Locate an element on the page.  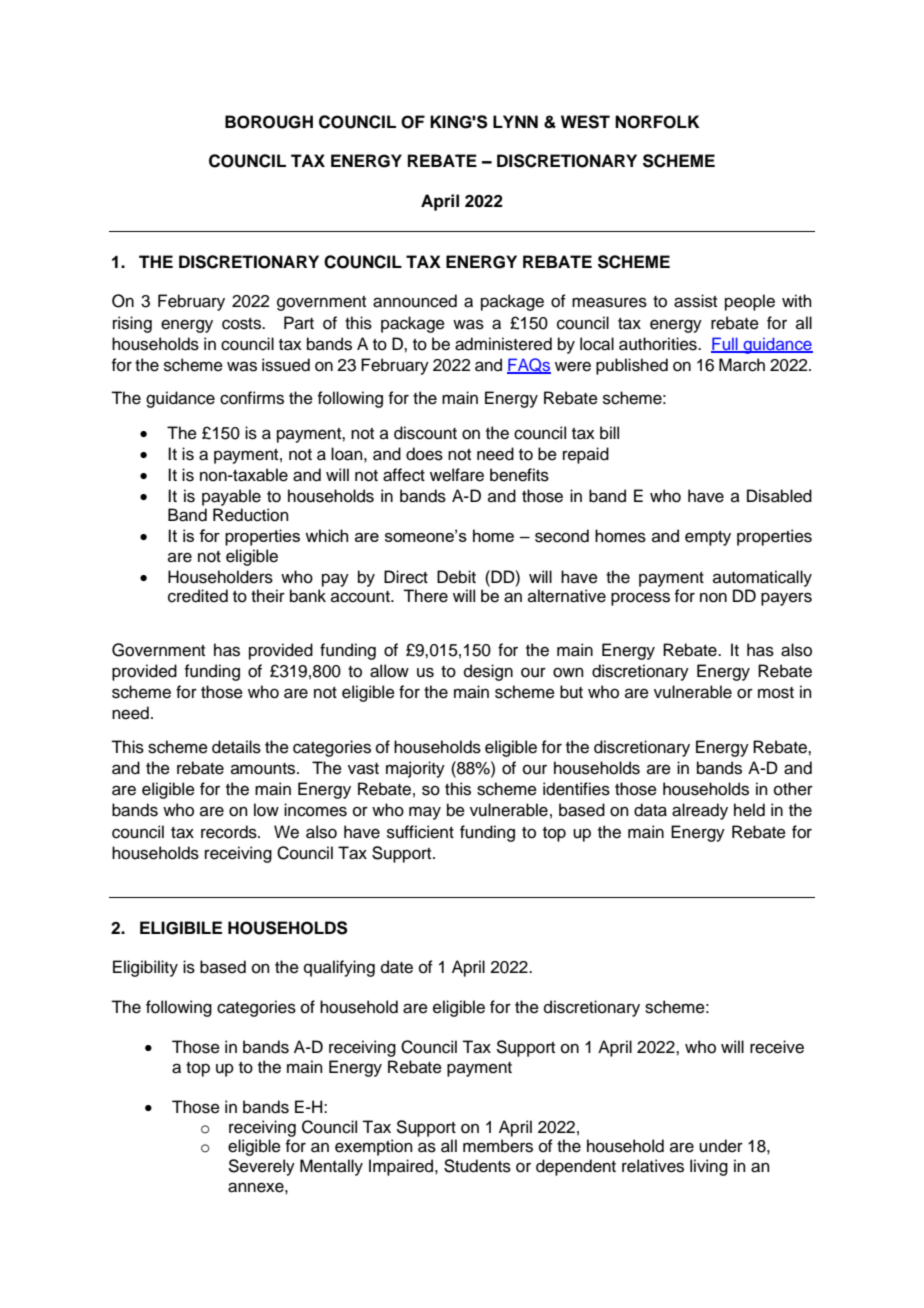
BOROUGH is located at coordinates (269, 122).
